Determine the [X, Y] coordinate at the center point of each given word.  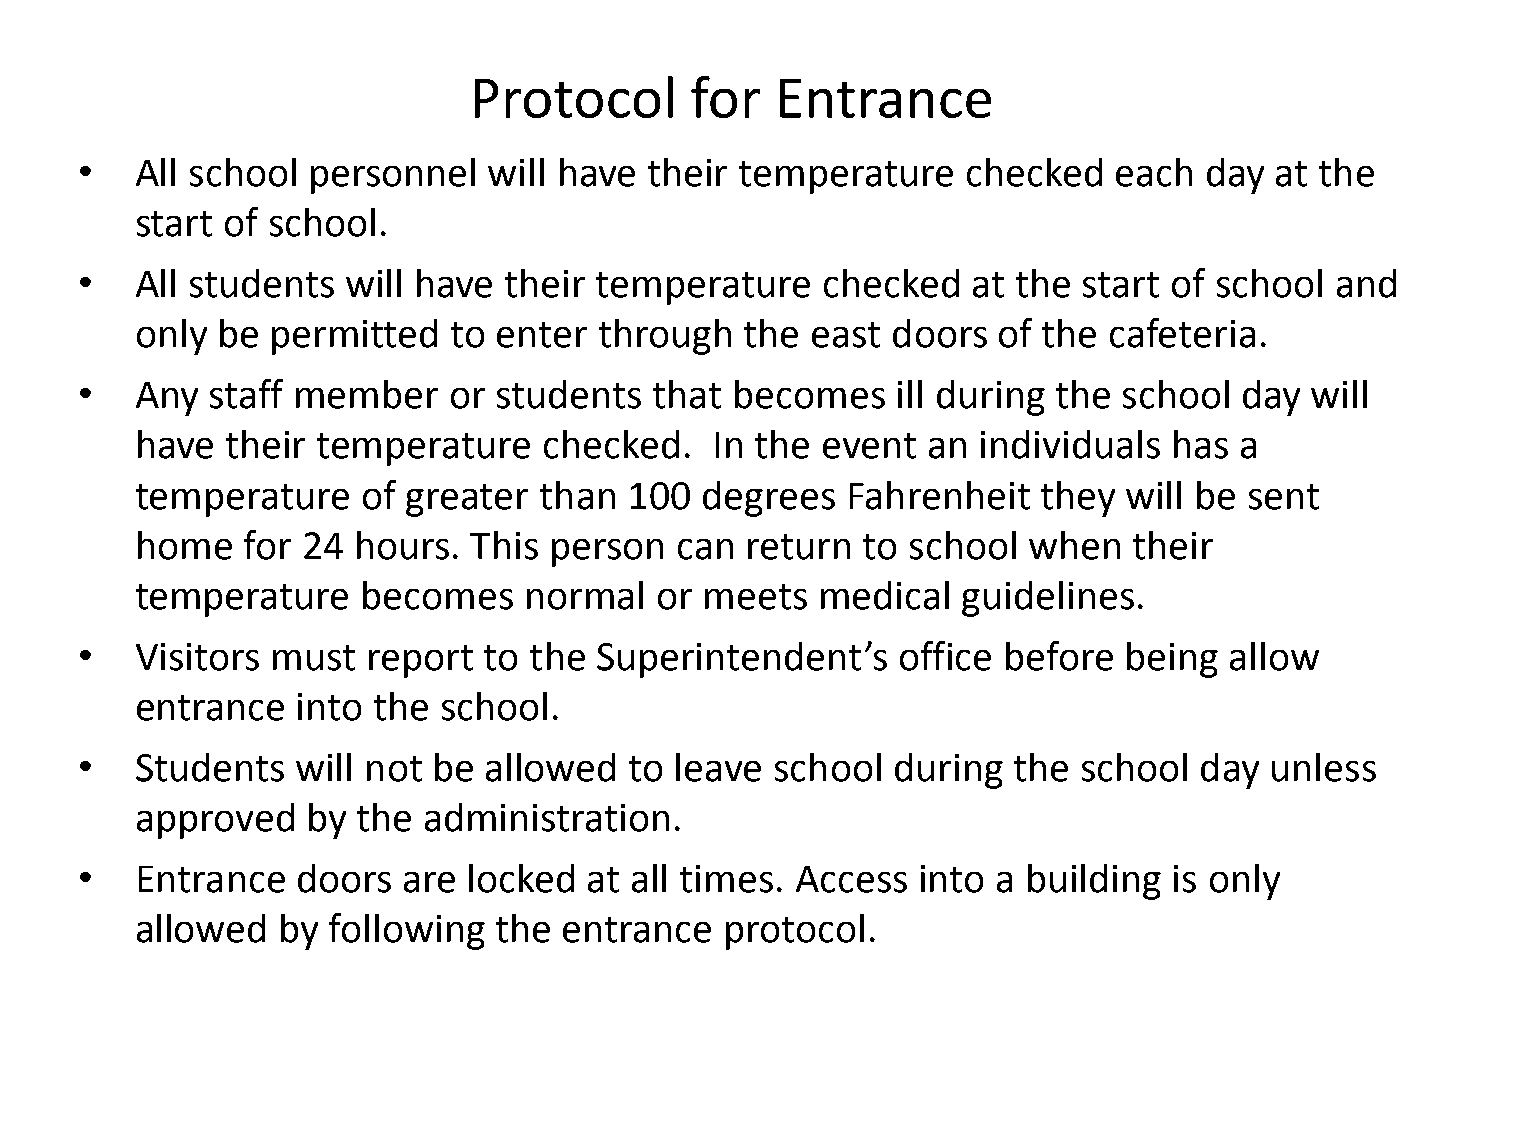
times [726, 879]
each [1154, 172]
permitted [354, 337]
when [1074, 545]
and [1366, 283]
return [799, 547]
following [407, 931]
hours [403, 545]
